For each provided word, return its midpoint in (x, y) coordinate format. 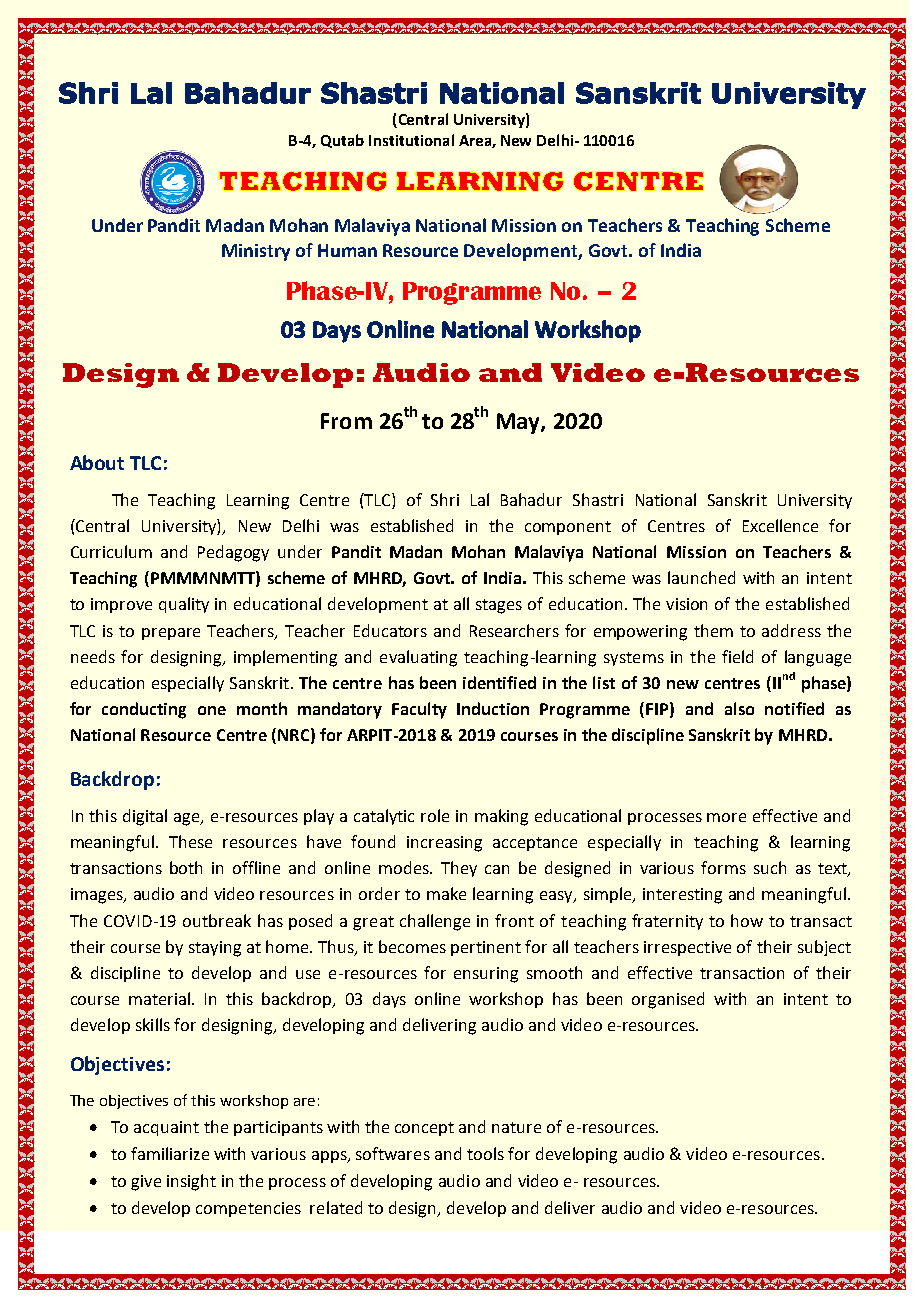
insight (191, 1182)
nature (516, 1127)
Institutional (411, 140)
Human (347, 250)
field (737, 656)
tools (485, 1153)
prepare (171, 634)
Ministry (256, 252)
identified (499, 682)
